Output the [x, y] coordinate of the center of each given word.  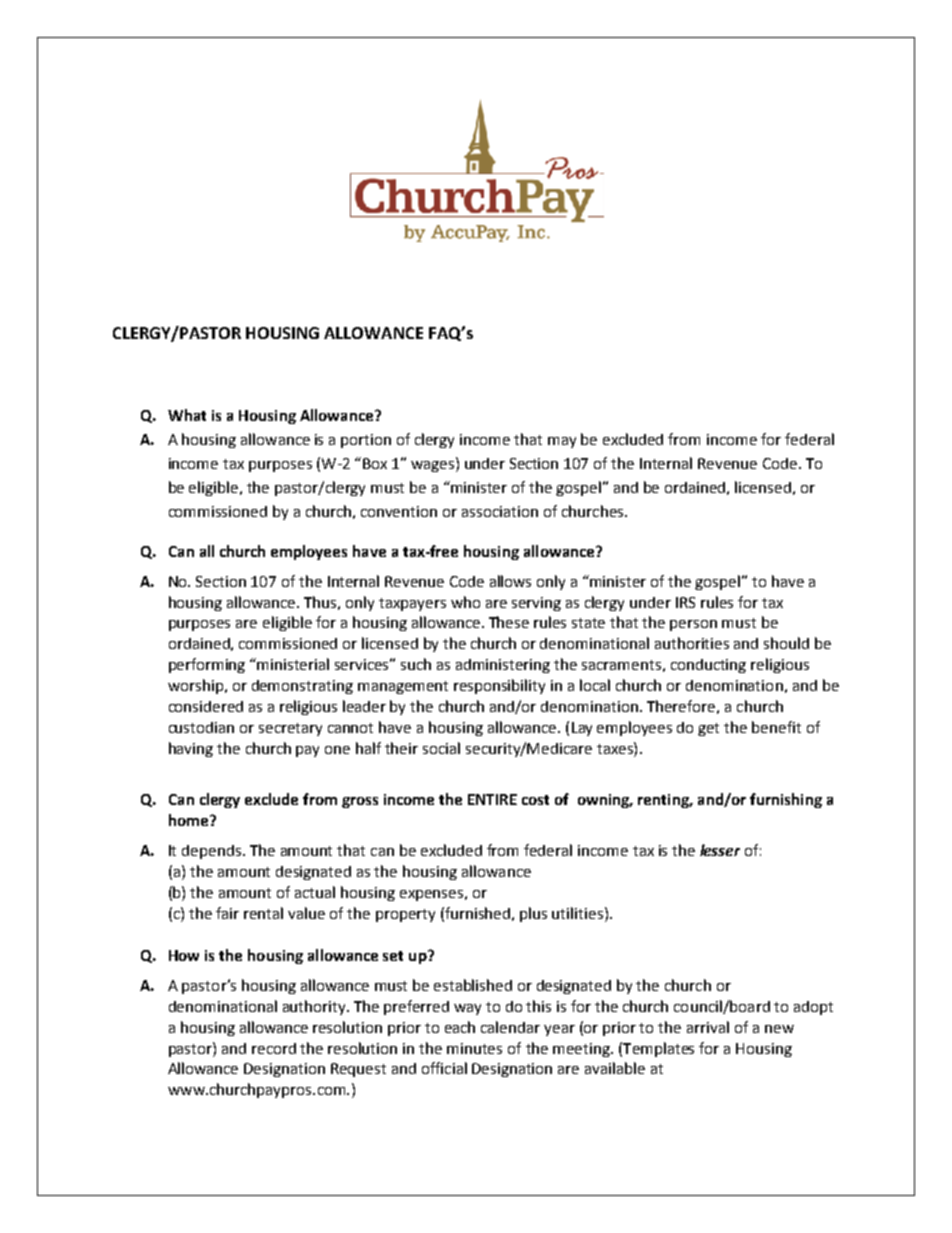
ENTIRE [492, 799]
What [187, 415]
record [274, 1048]
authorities [692, 643]
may [562, 442]
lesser [720, 850]
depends [211, 852]
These [509, 622]
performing [207, 665]
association [500, 511]
